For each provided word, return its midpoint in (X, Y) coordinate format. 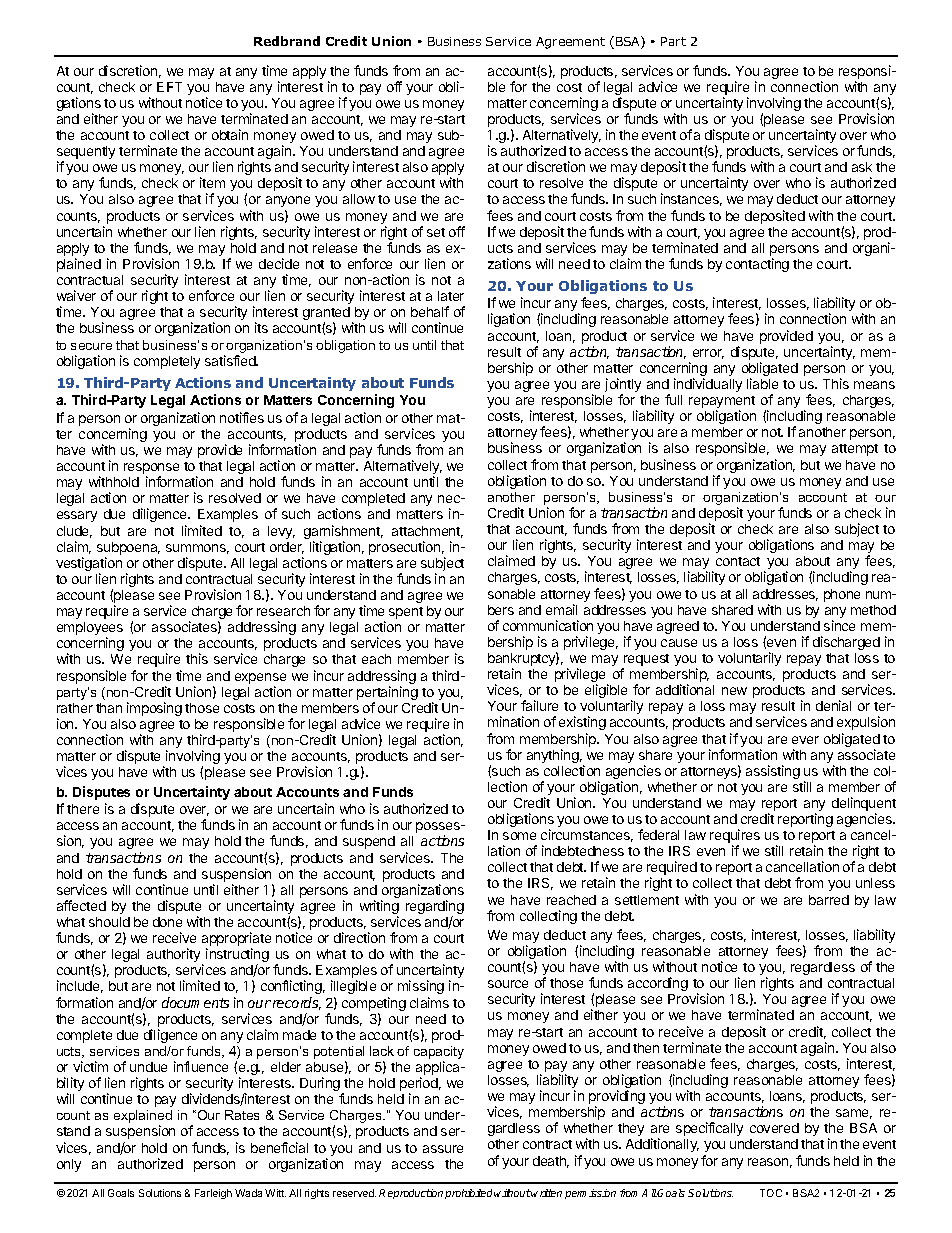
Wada (248, 1193)
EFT (169, 87)
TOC (771, 1193)
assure (443, 1149)
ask (862, 167)
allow (359, 199)
